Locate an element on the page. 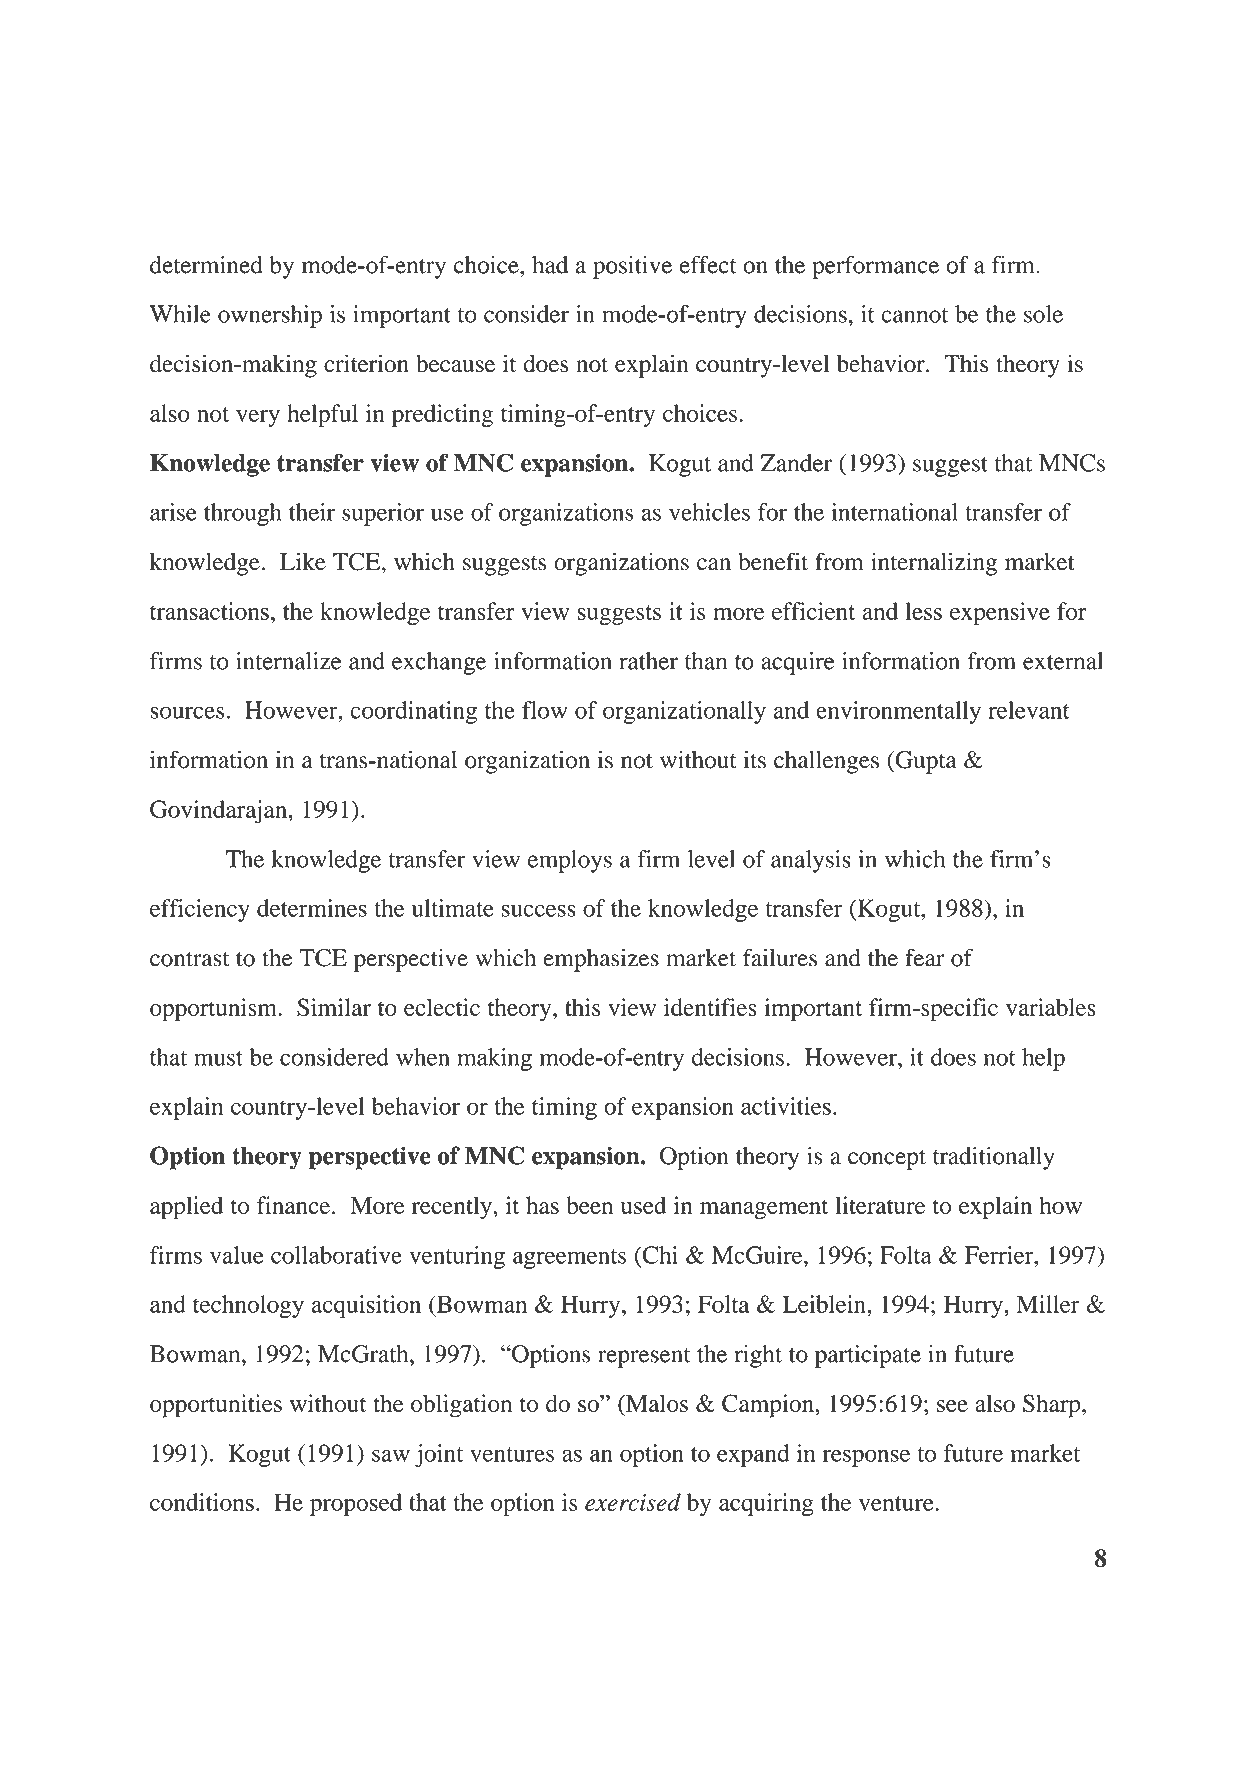  internalizing is located at coordinates (934, 564).
